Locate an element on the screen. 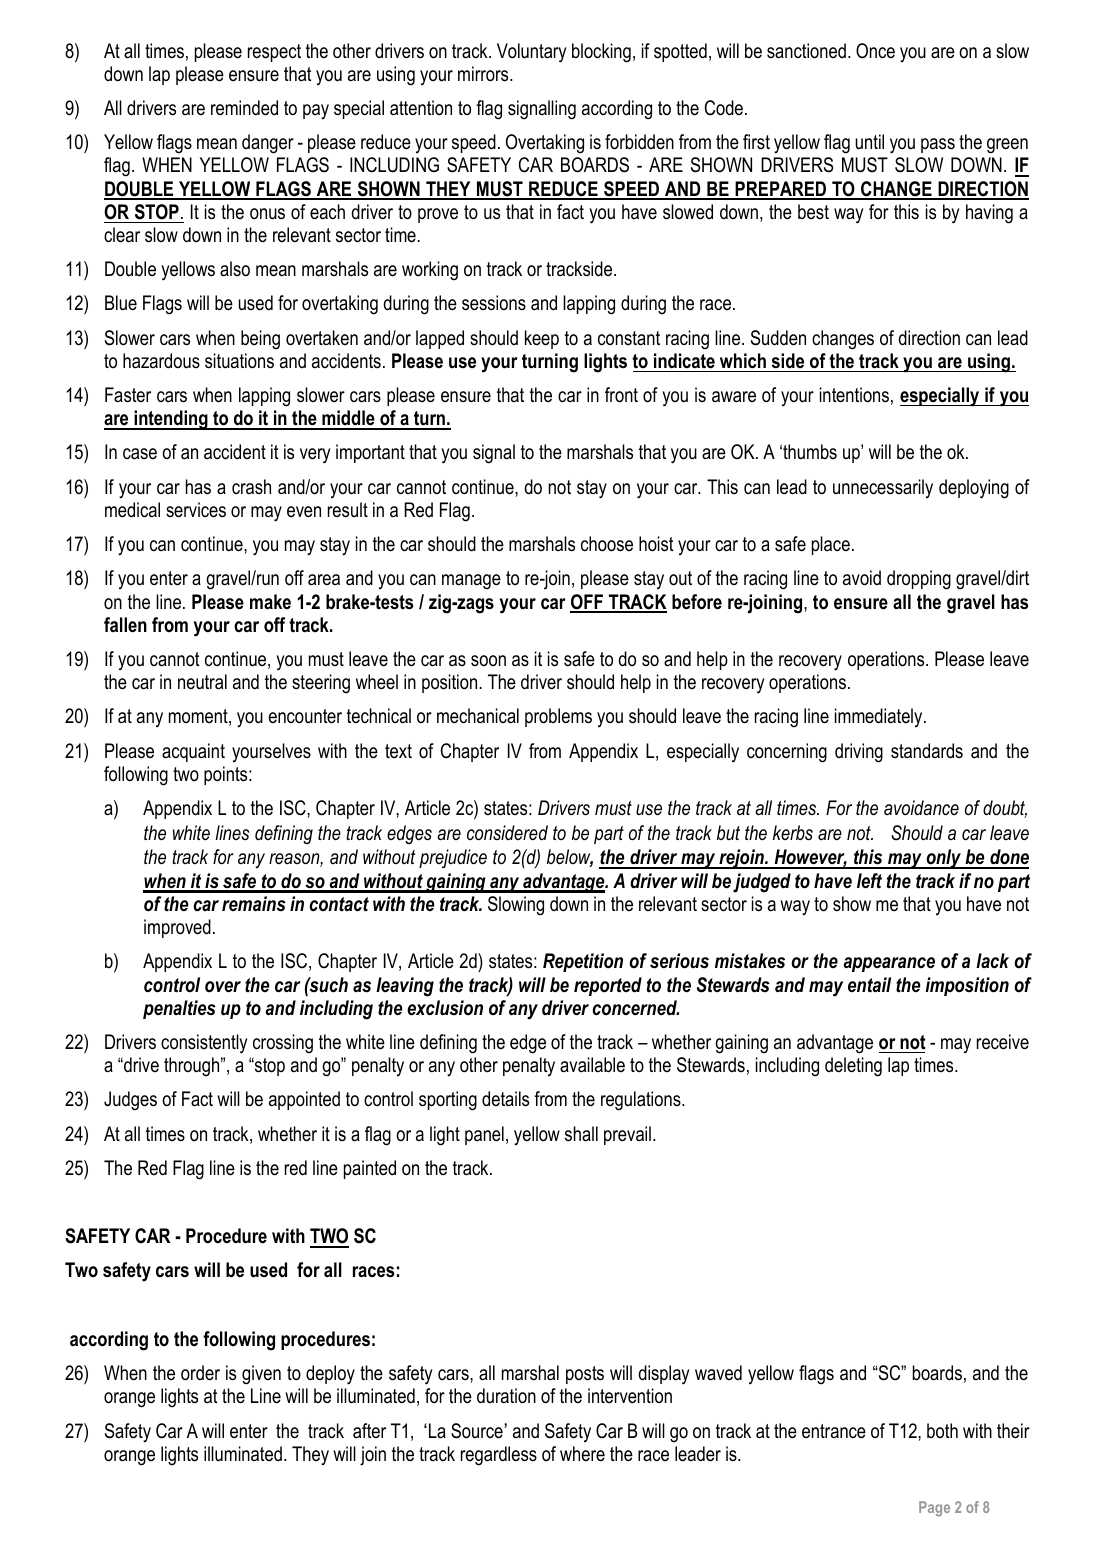  blocking is located at coordinates (601, 53).
